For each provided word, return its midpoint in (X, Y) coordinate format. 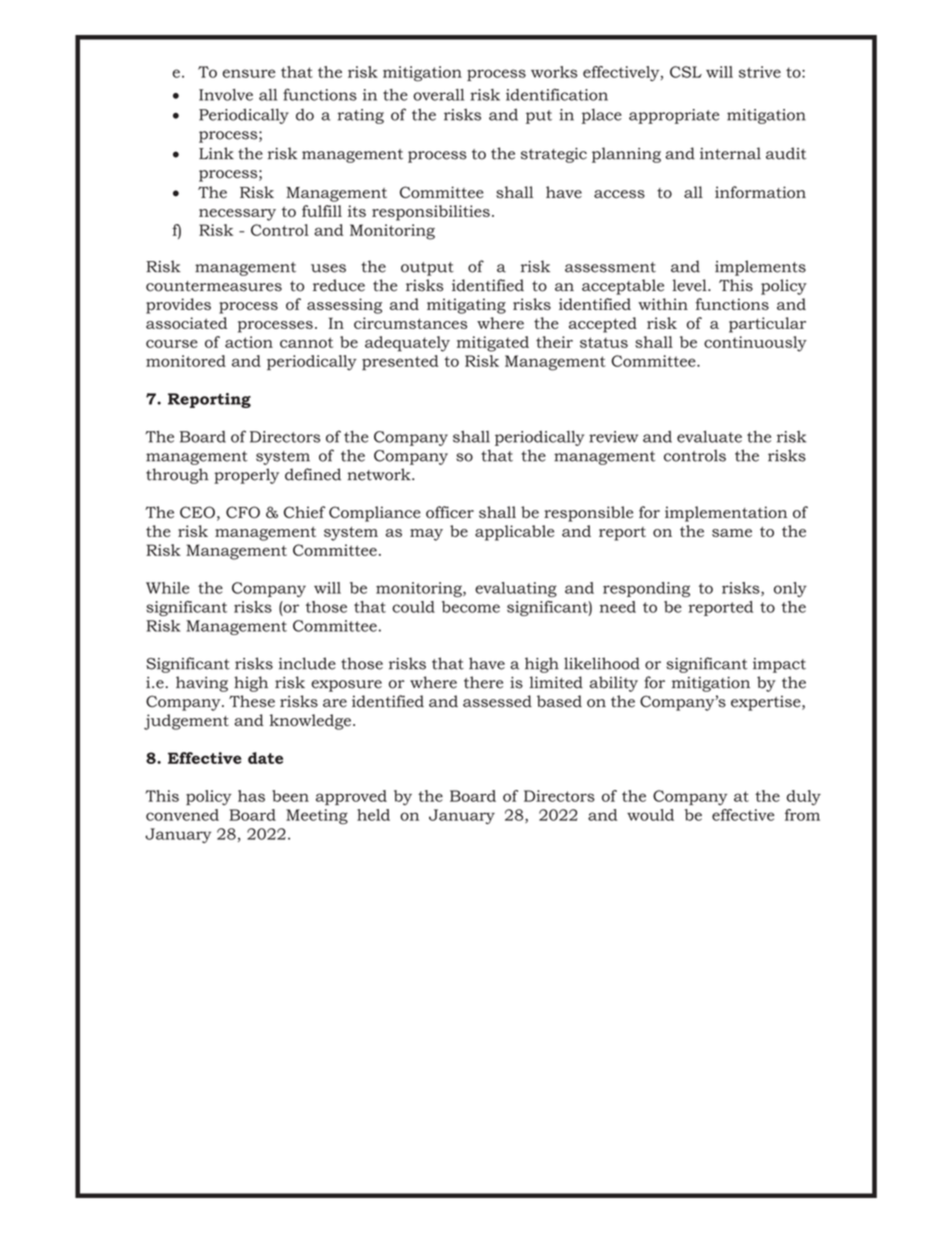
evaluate (709, 436)
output (427, 269)
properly (246, 476)
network (380, 474)
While (167, 588)
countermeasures (214, 286)
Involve (226, 95)
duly (804, 798)
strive (760, 72)
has (251, 796)
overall (438, 95)
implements (760, 268)
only (790, 589)
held (373, 815)
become (471, 607)
